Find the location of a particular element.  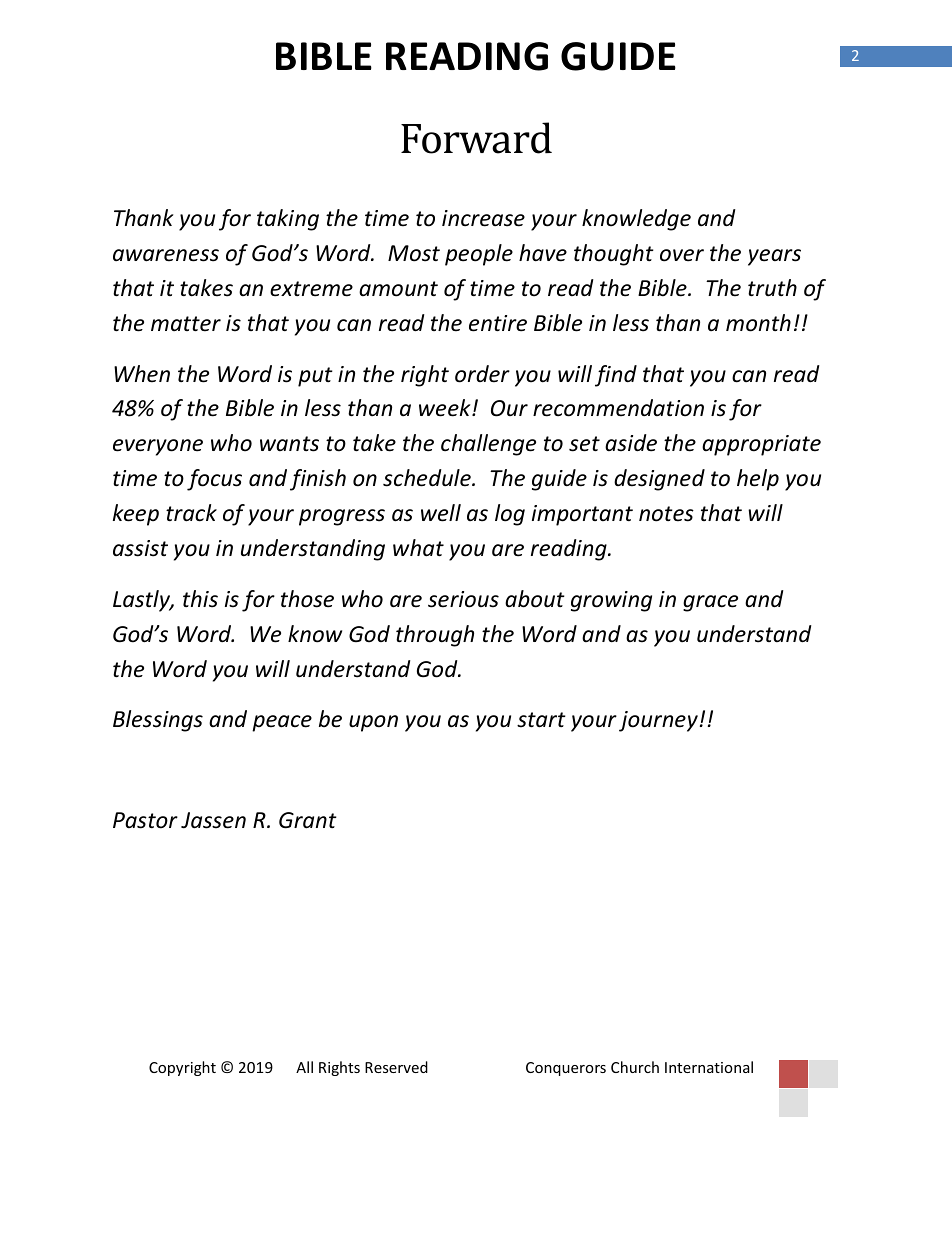

over is located at coordinates (682, 255).
